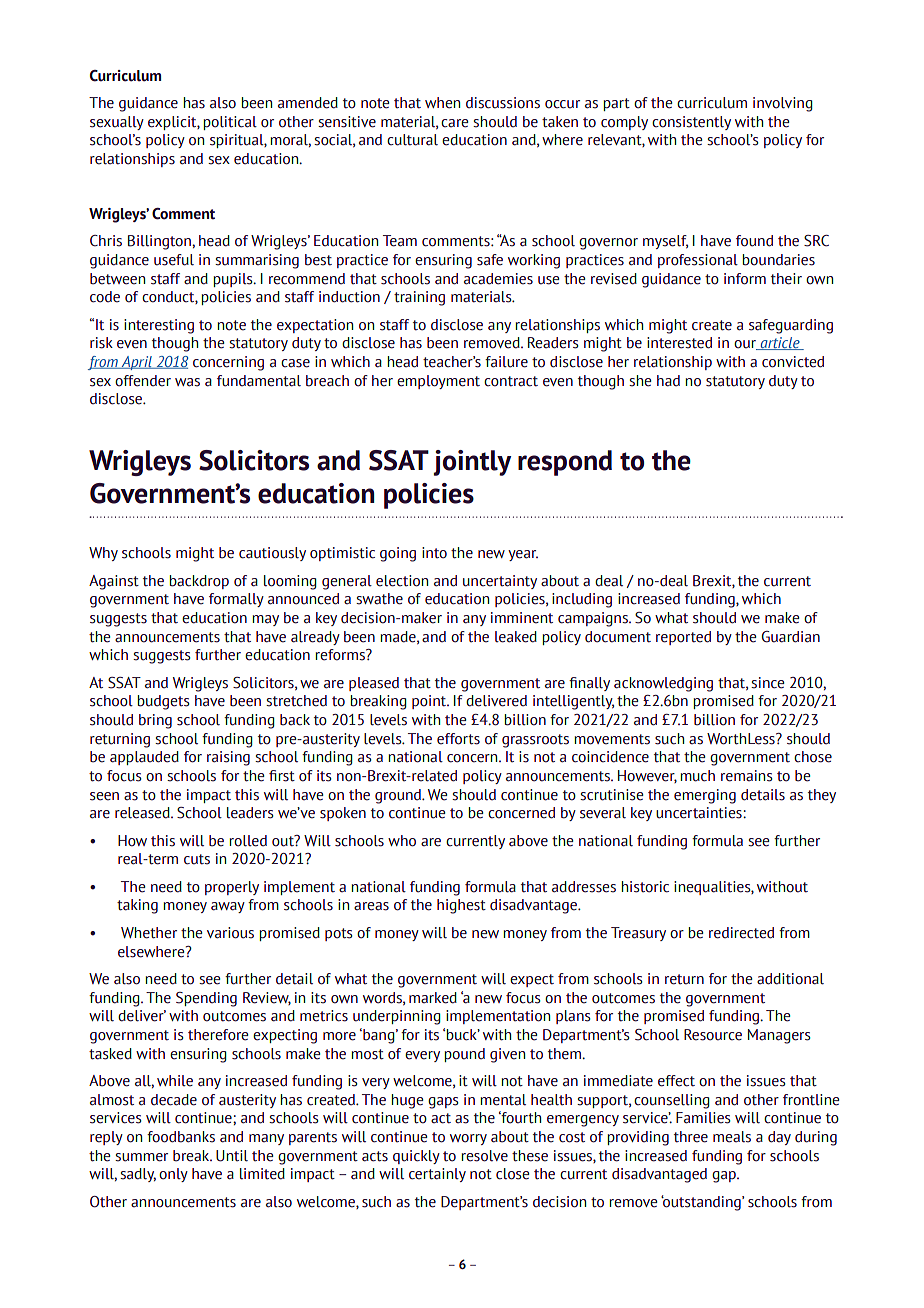 Image resolution: width=924 pixels, height=1308 pixels. I want to click on convicted, so click(793, 362).
